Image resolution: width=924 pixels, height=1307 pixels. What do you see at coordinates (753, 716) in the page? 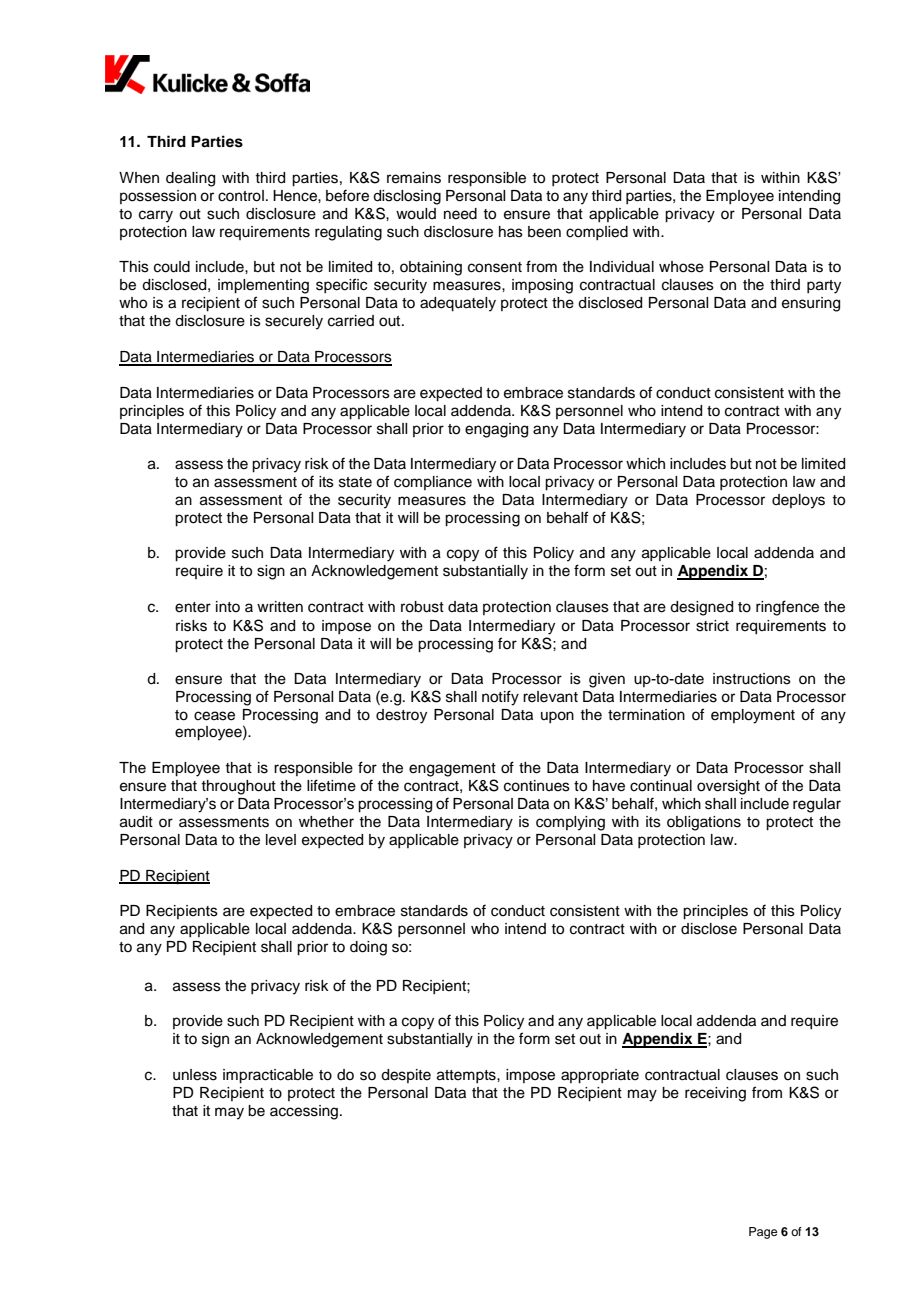
I see `employment` at bounding box center [753, 716].
